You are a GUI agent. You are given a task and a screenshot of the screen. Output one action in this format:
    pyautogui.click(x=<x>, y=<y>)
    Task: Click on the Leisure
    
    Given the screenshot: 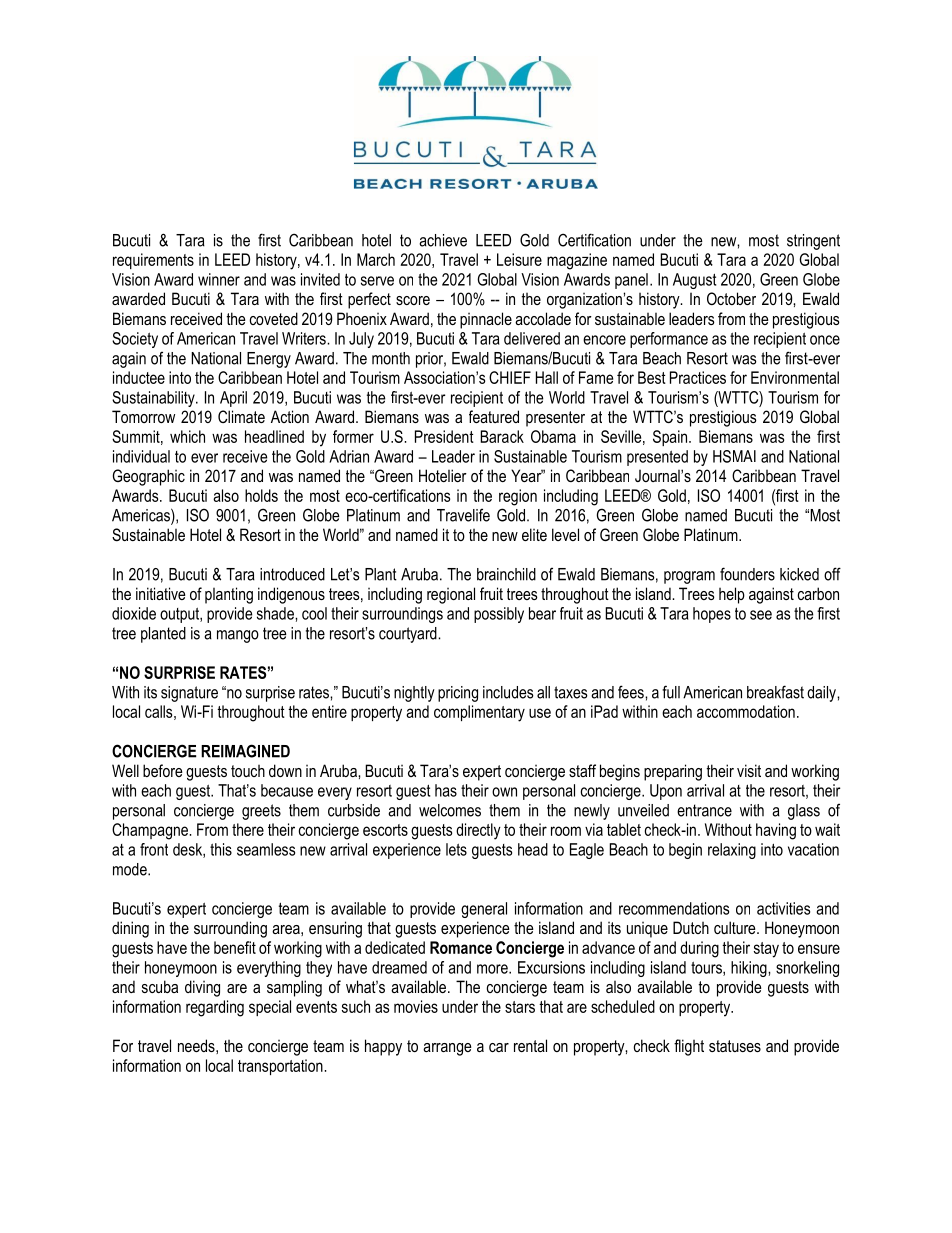 What is the action you would take?
    pyautogui.click(x=519, y=259)
